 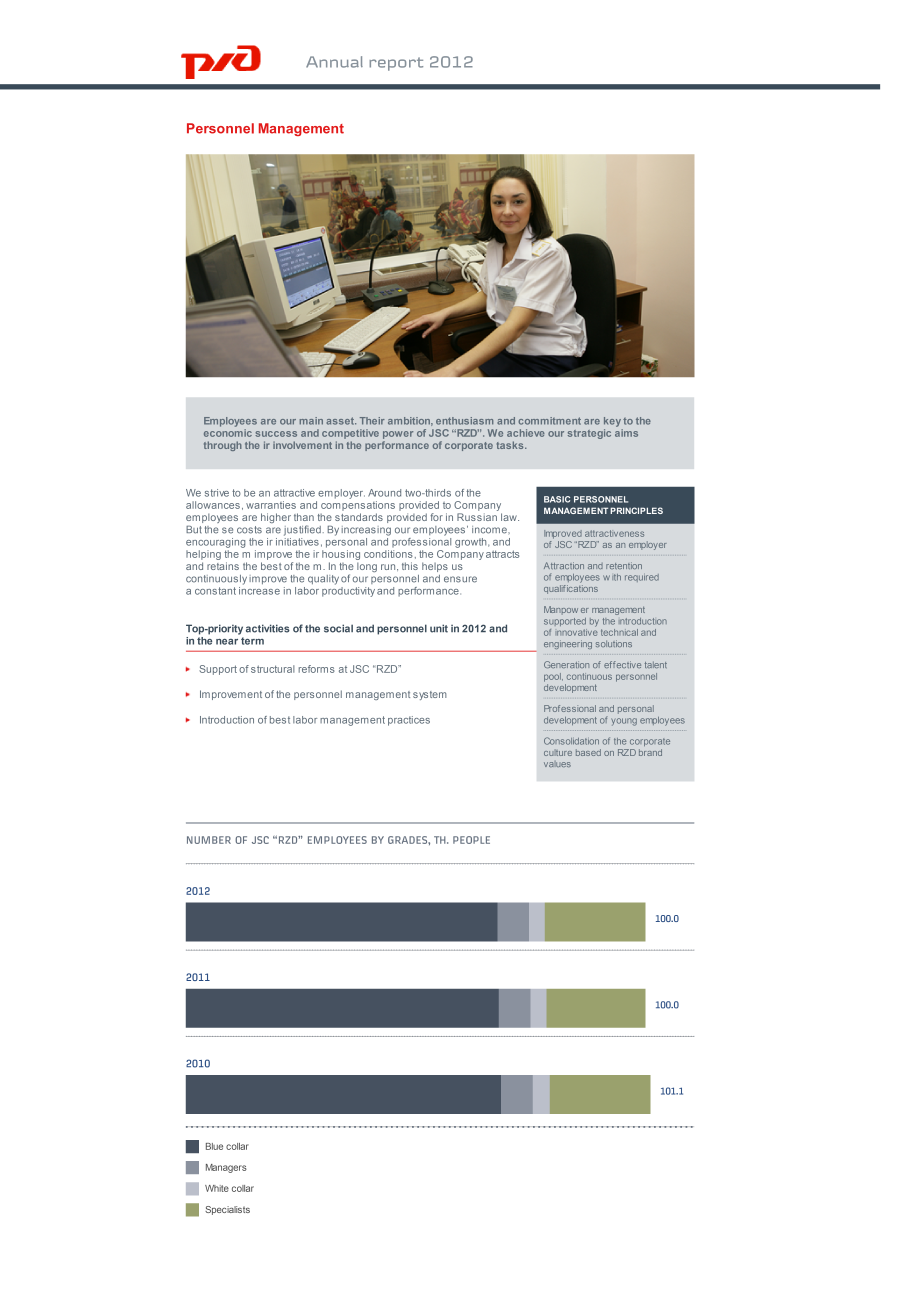 What do you see at coordinates (464, 421) in the image?
I see `enthusiasm` at bounding box center [464, 421].
